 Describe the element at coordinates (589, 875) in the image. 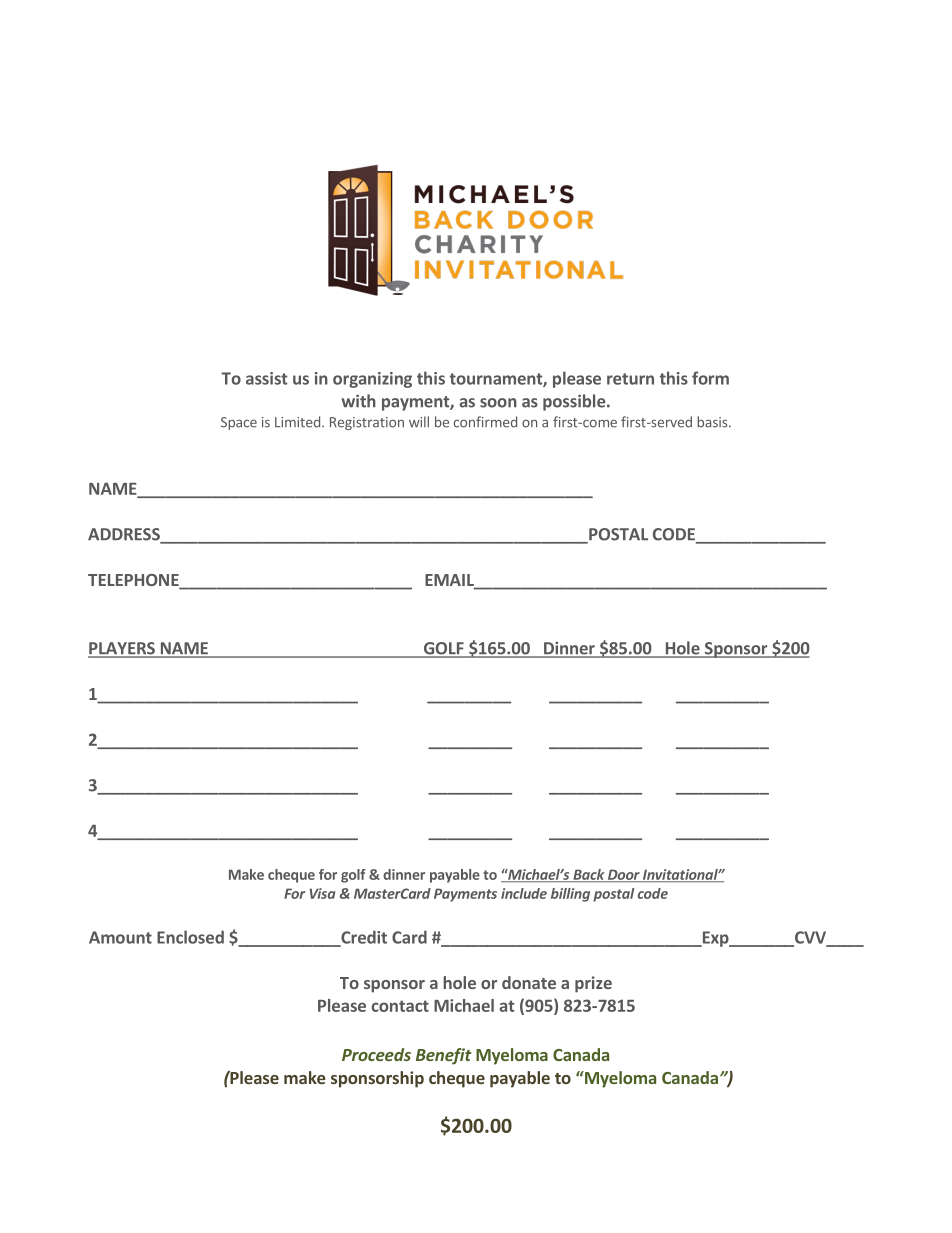

I see `Back` at that location.
